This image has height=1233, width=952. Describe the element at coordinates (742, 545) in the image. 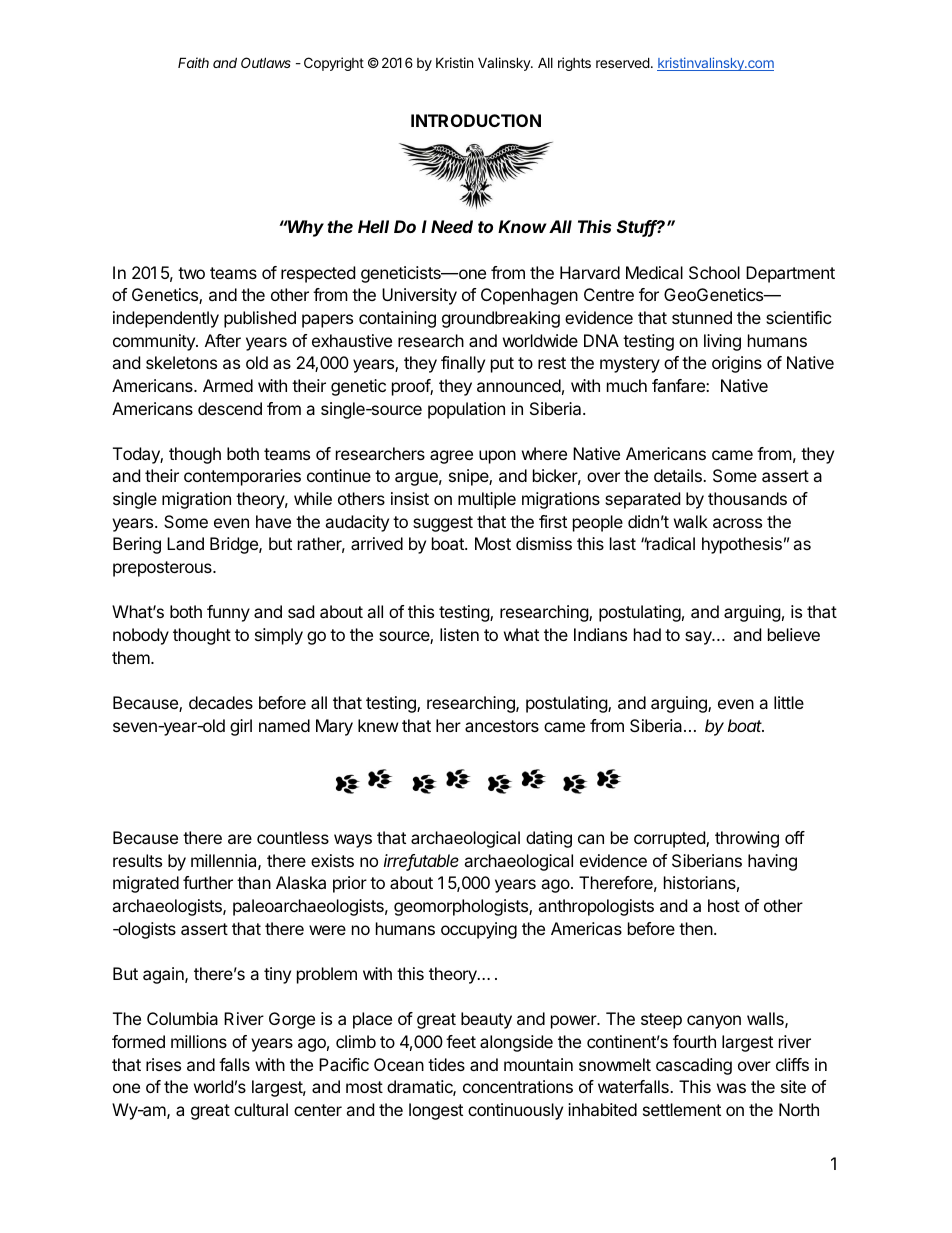

I see `hypothesis` at that location.
